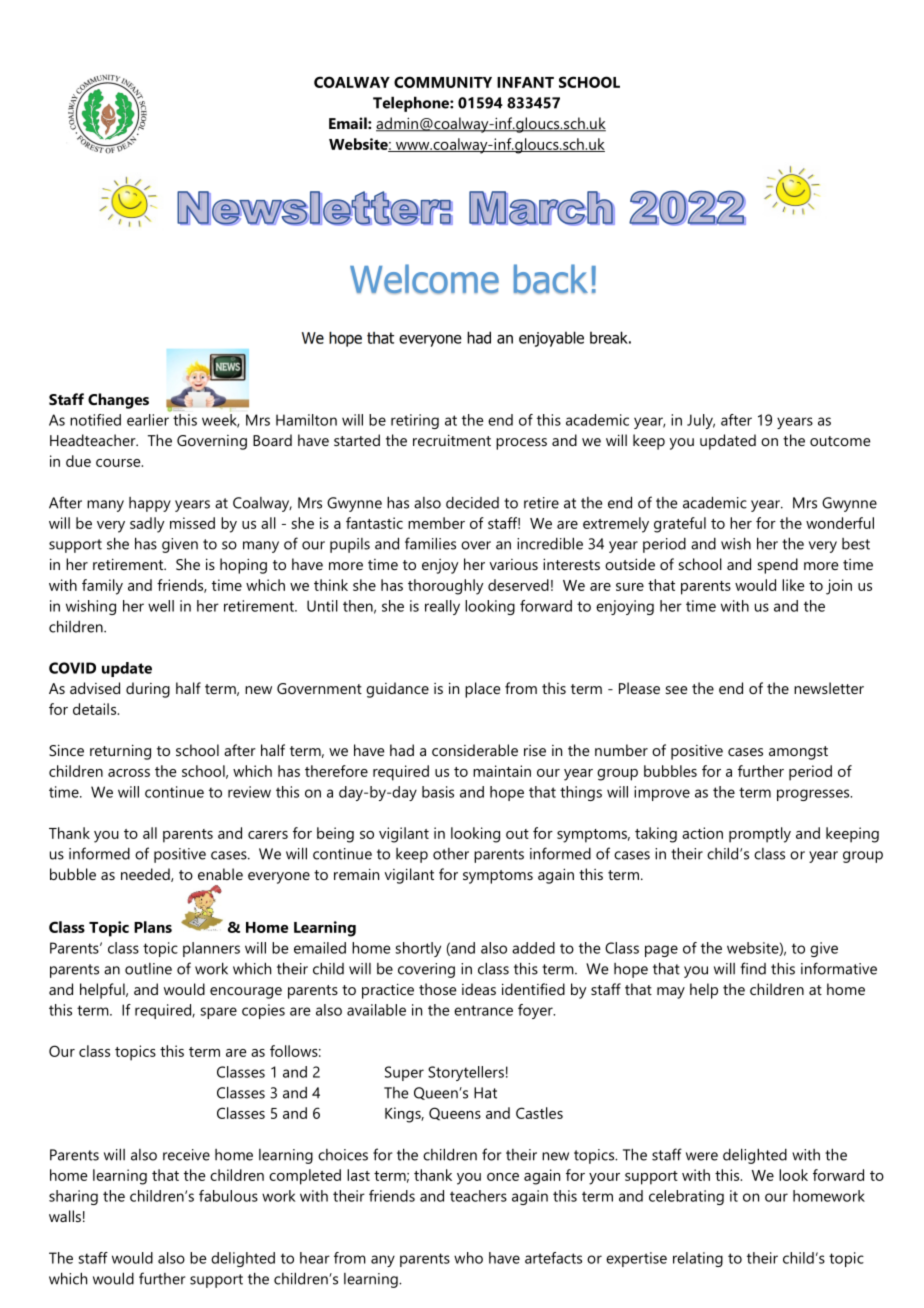  I want to click on teachers, so click(478, 1196).
